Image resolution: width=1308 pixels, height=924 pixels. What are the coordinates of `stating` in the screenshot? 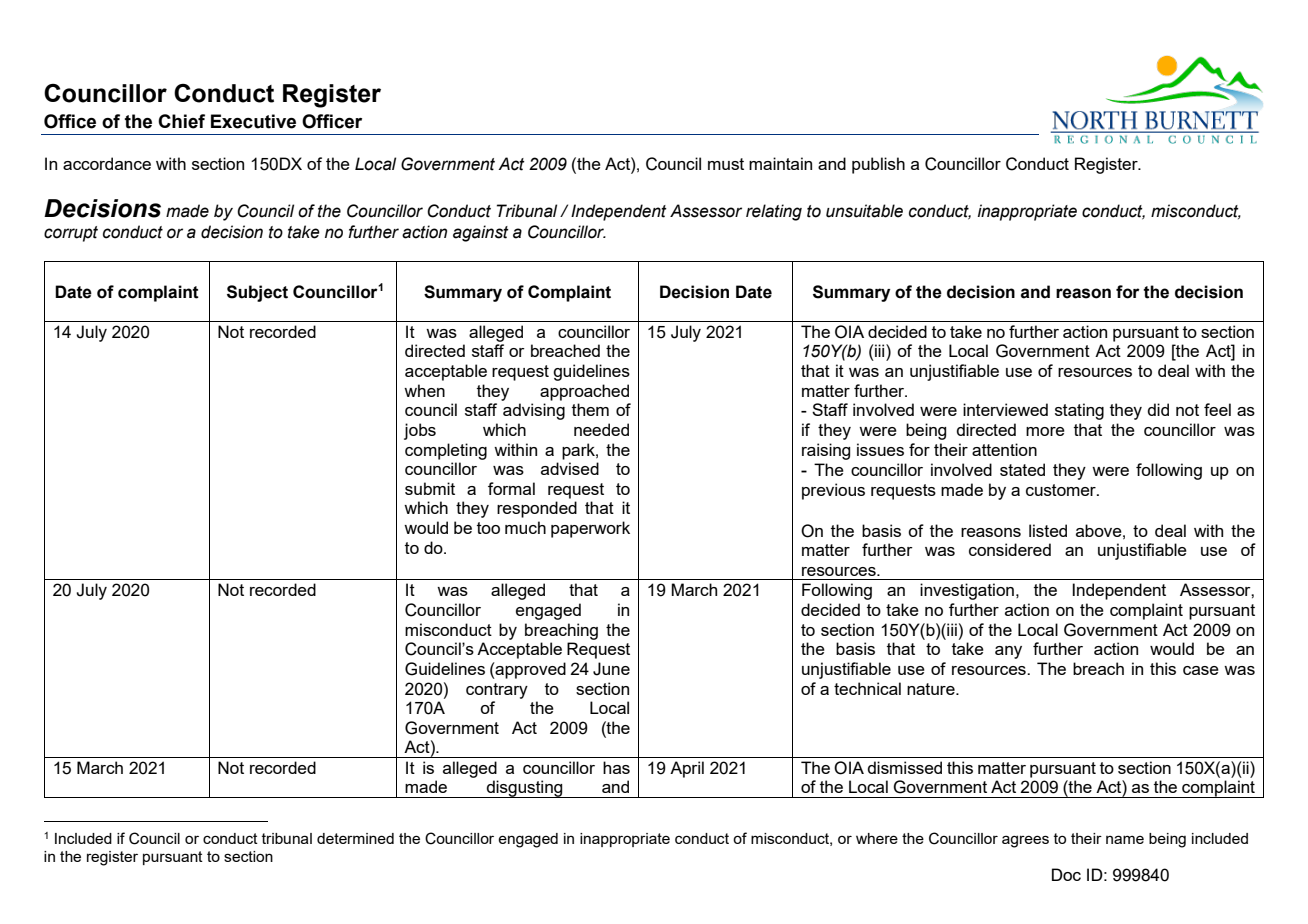 It's located at (1079, 411).
